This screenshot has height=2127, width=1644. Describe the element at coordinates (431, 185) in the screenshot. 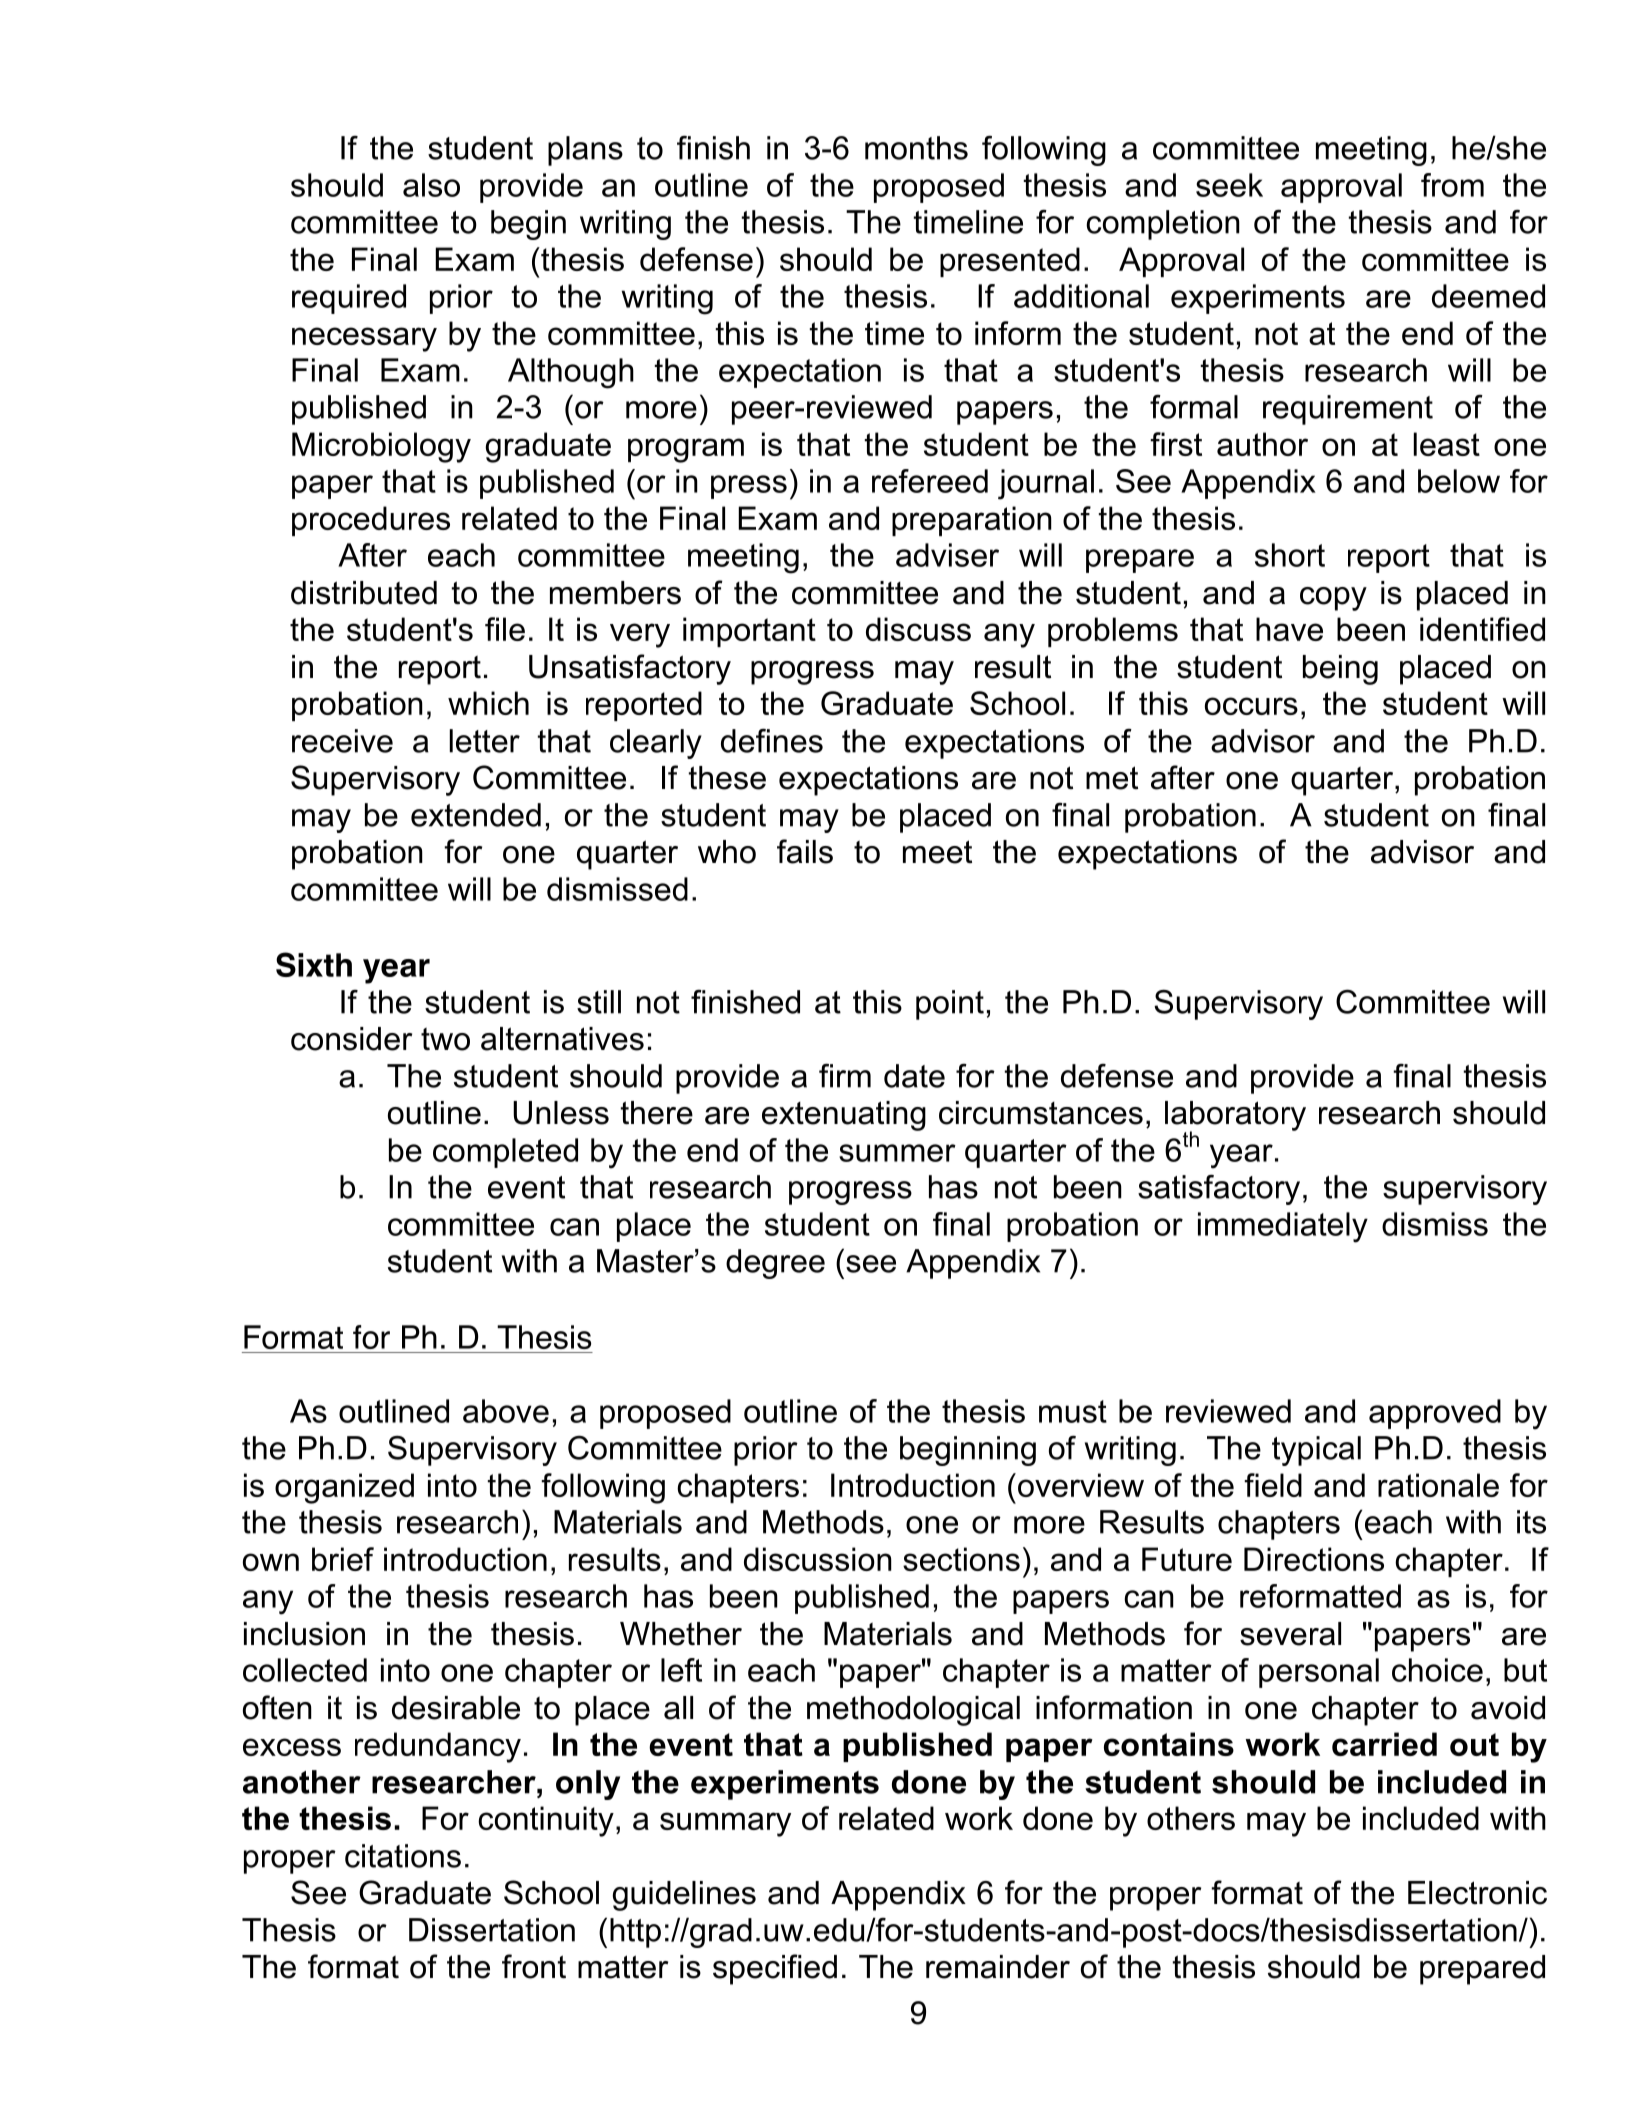

I see `also` at that location.
